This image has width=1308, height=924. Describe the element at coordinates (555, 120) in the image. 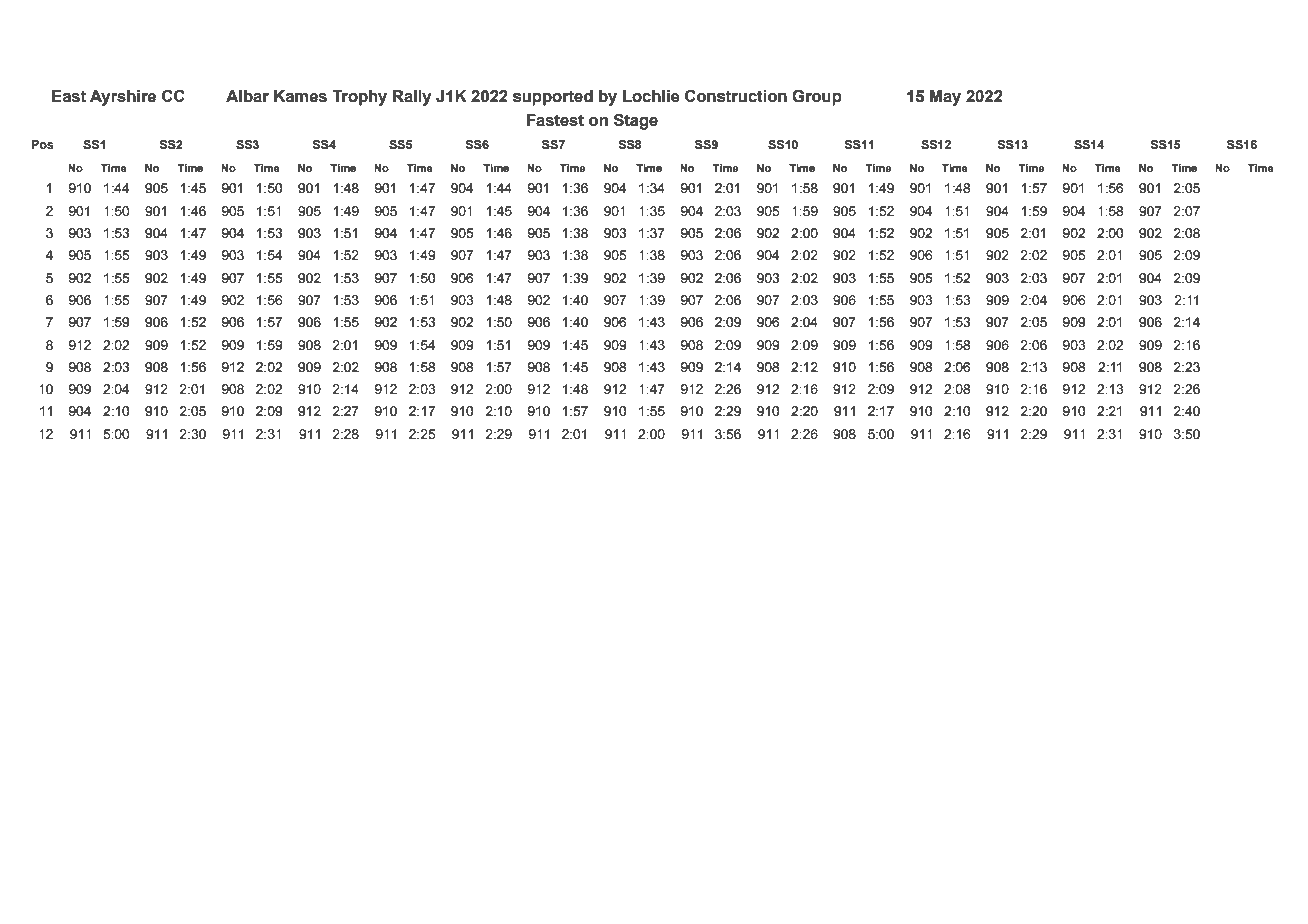

I see `Fastest` at that location.
